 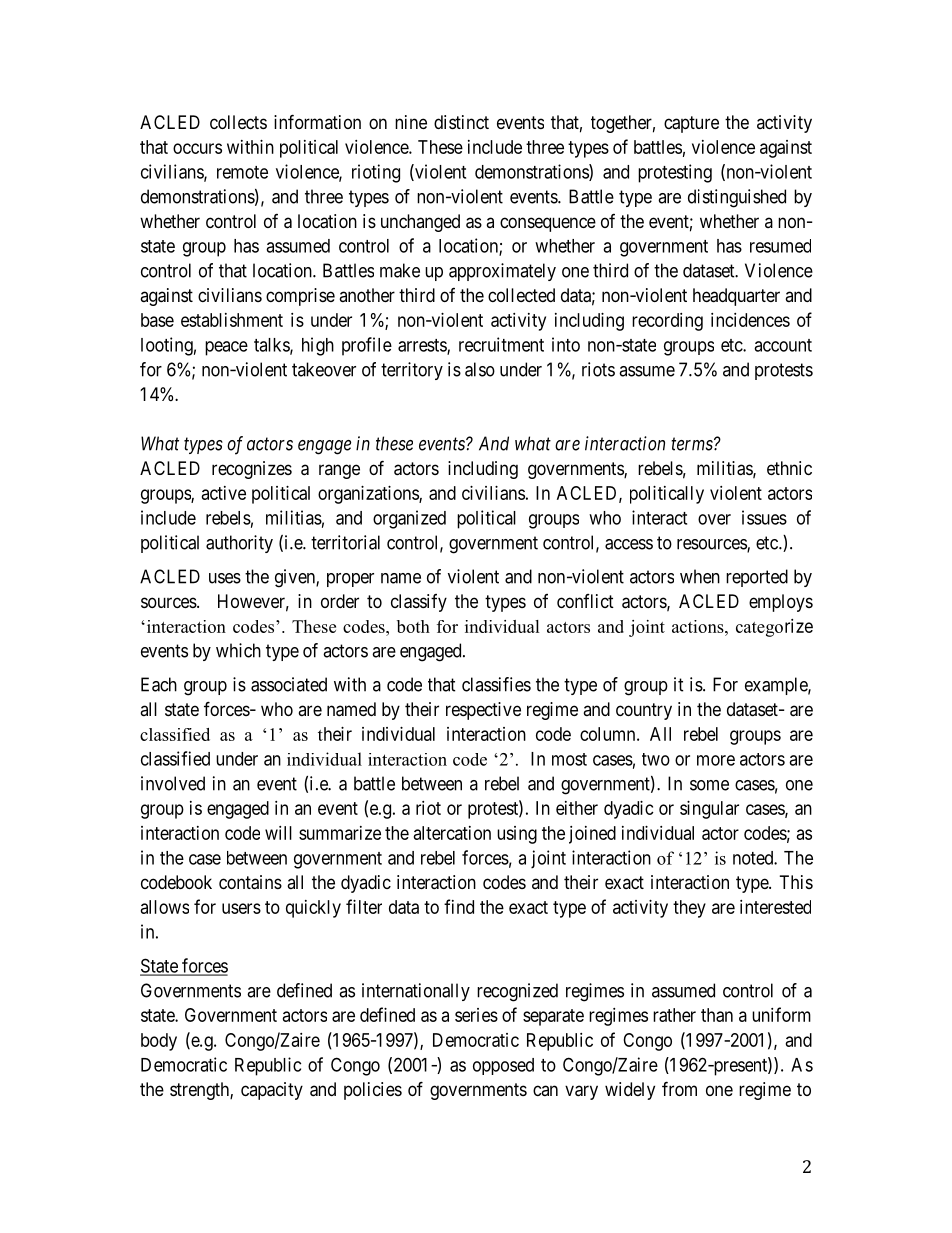 I want to click on distinct, so click(x=461, y=122).
